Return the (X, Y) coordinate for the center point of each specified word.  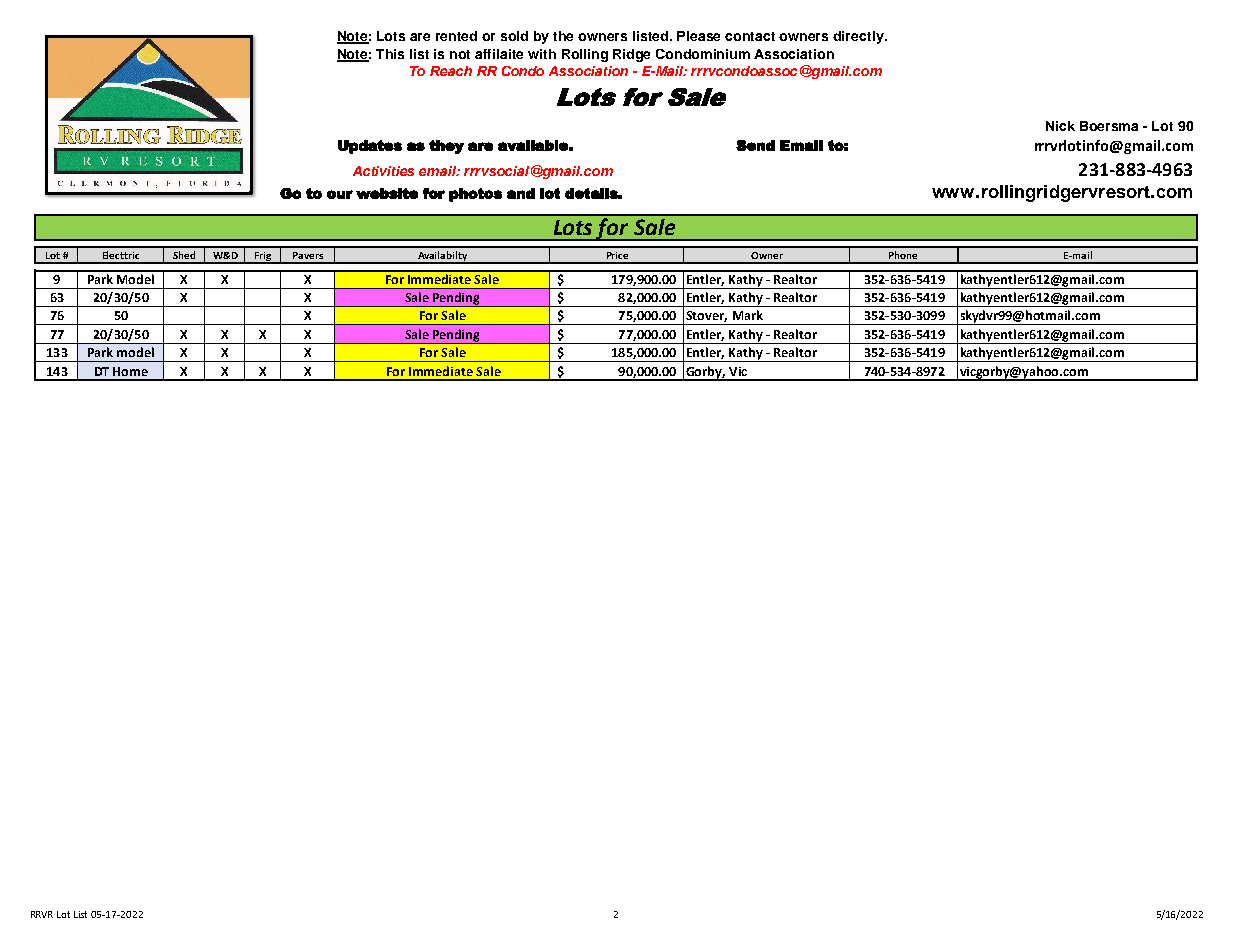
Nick (1060, 126)
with (542, 54)
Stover (706, 316)
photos (475, 195)
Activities (383, 171)
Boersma (1109, 126)
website (387, 193)
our (340, 194)
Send (755, 145)
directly (859, 37)
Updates (370, 147)
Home (130, 371)
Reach (451, 71)
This (390, 54)
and (521, 193)
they (446, 147)
